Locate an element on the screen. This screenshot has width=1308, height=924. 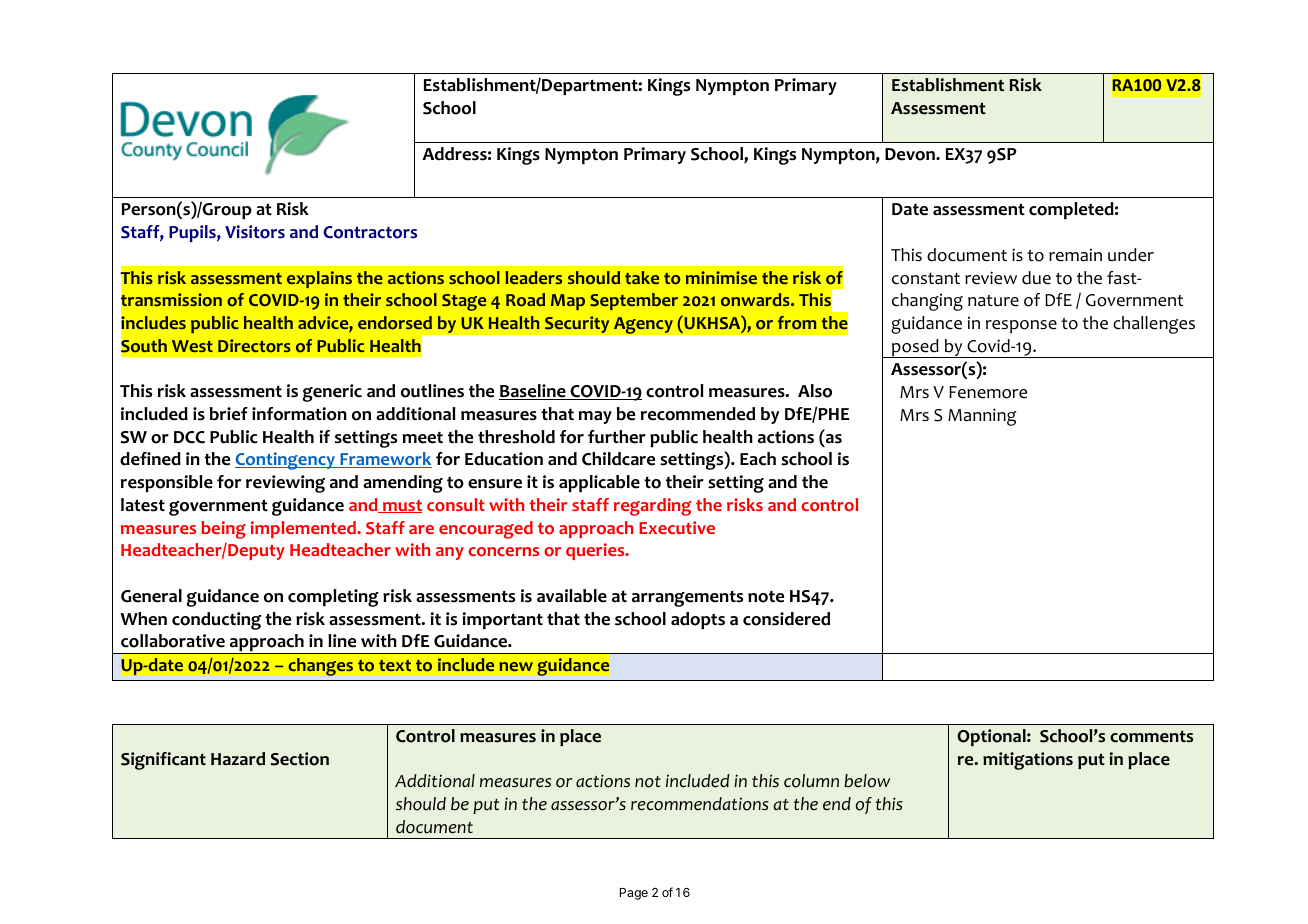
text is located at coordinates (395, 665).
